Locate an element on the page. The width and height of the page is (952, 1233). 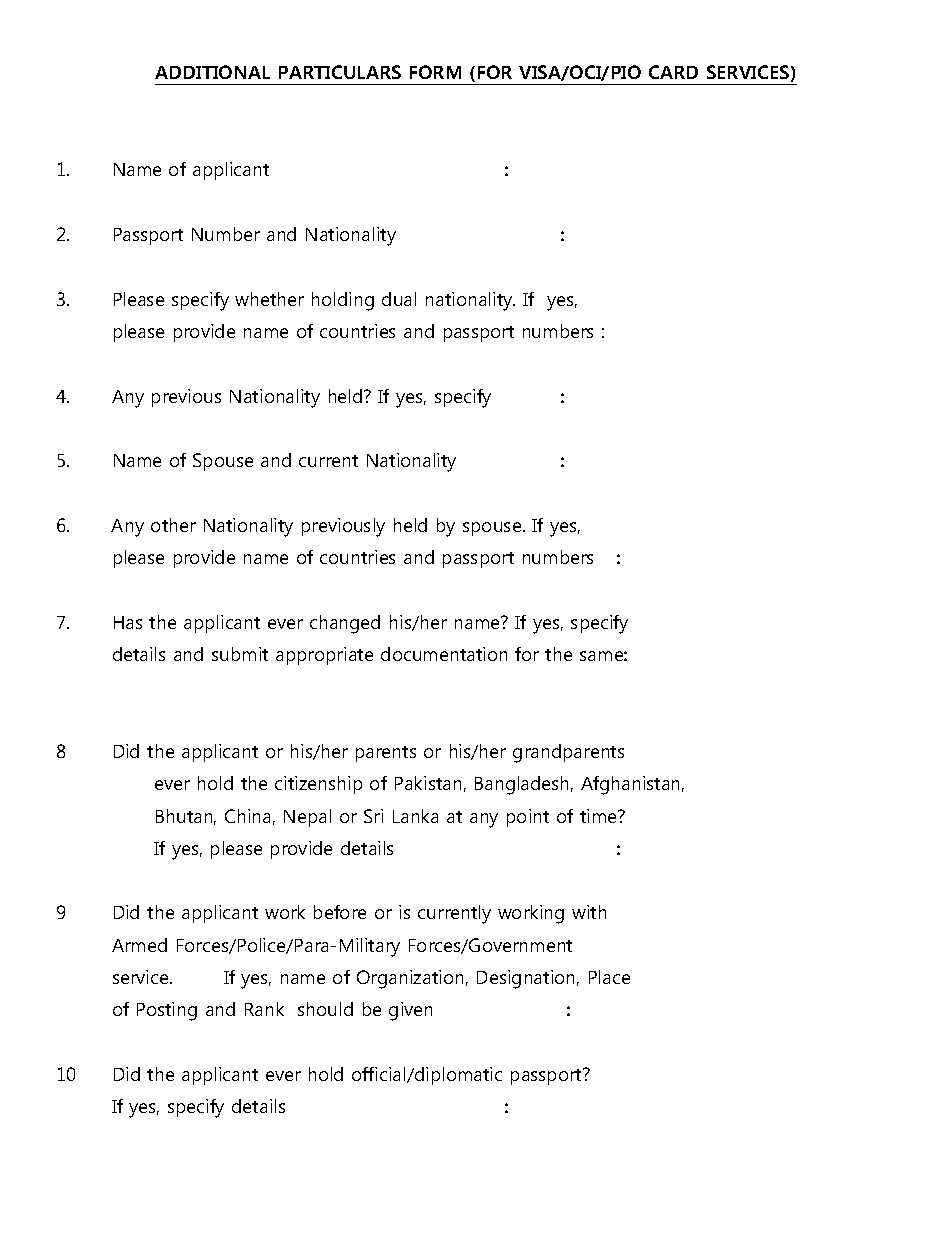
point is located at coordinates (528, 818).
